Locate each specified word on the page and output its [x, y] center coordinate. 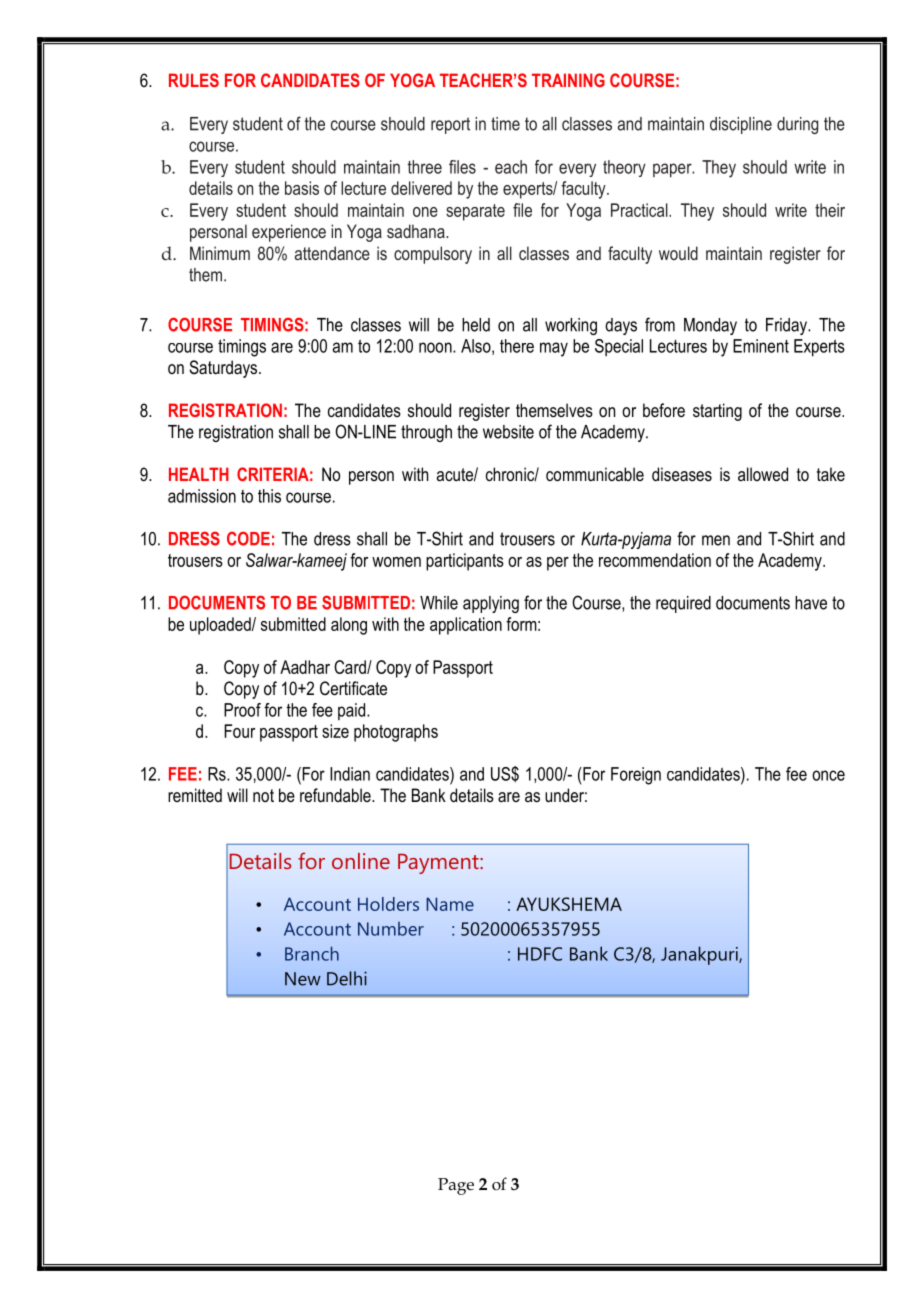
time [505, 124]
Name [450, 904]
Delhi [347, 978]
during [797, 125]
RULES [194, 80]
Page [456, 1186]
